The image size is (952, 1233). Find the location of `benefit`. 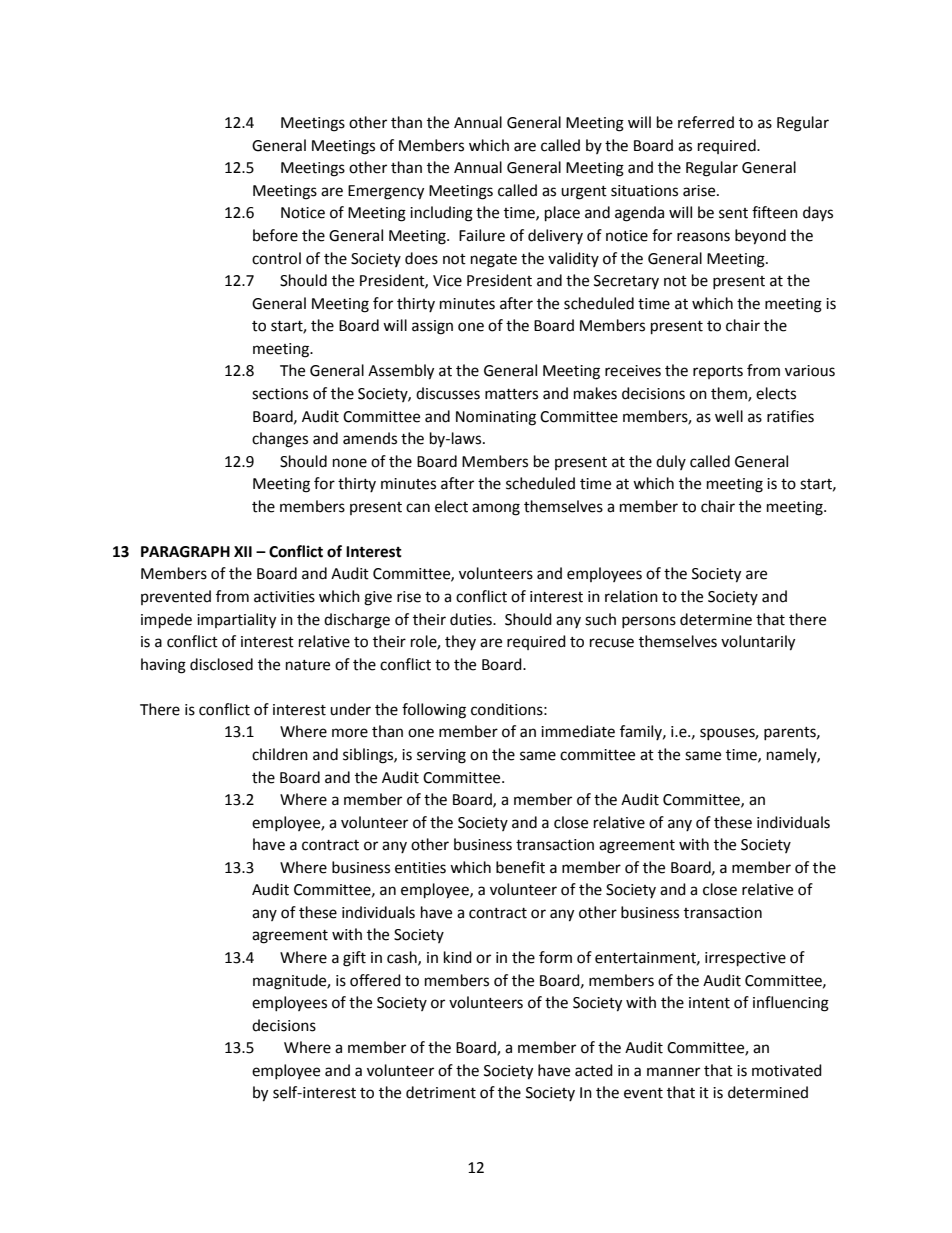

benefit is located at coordinates (520, 867).
